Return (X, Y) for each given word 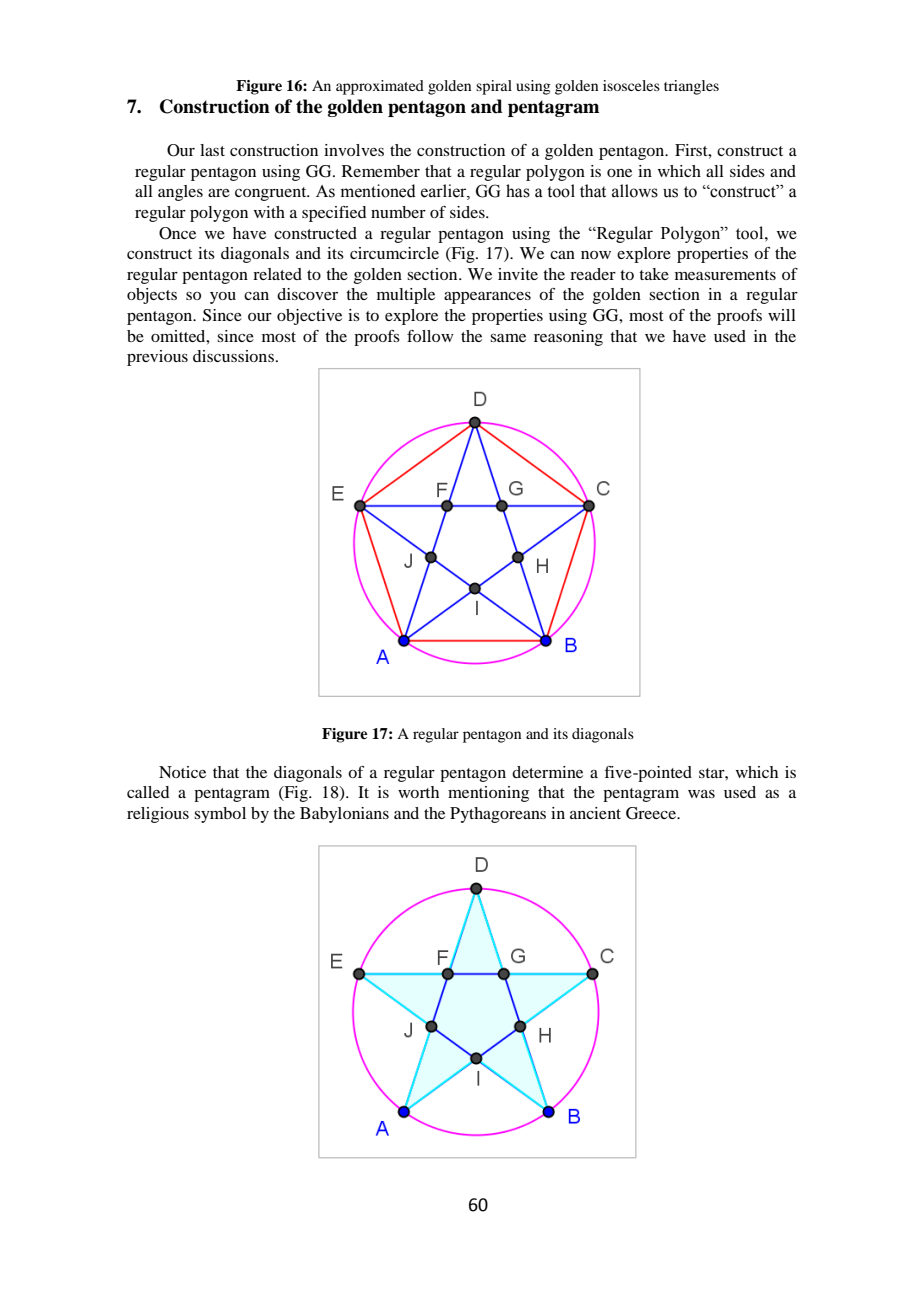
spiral (494, 87)
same (508, 337)
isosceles (631, 85)
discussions (235, 356)
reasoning (568, 338)
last (212, 150)
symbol (220, 815)
